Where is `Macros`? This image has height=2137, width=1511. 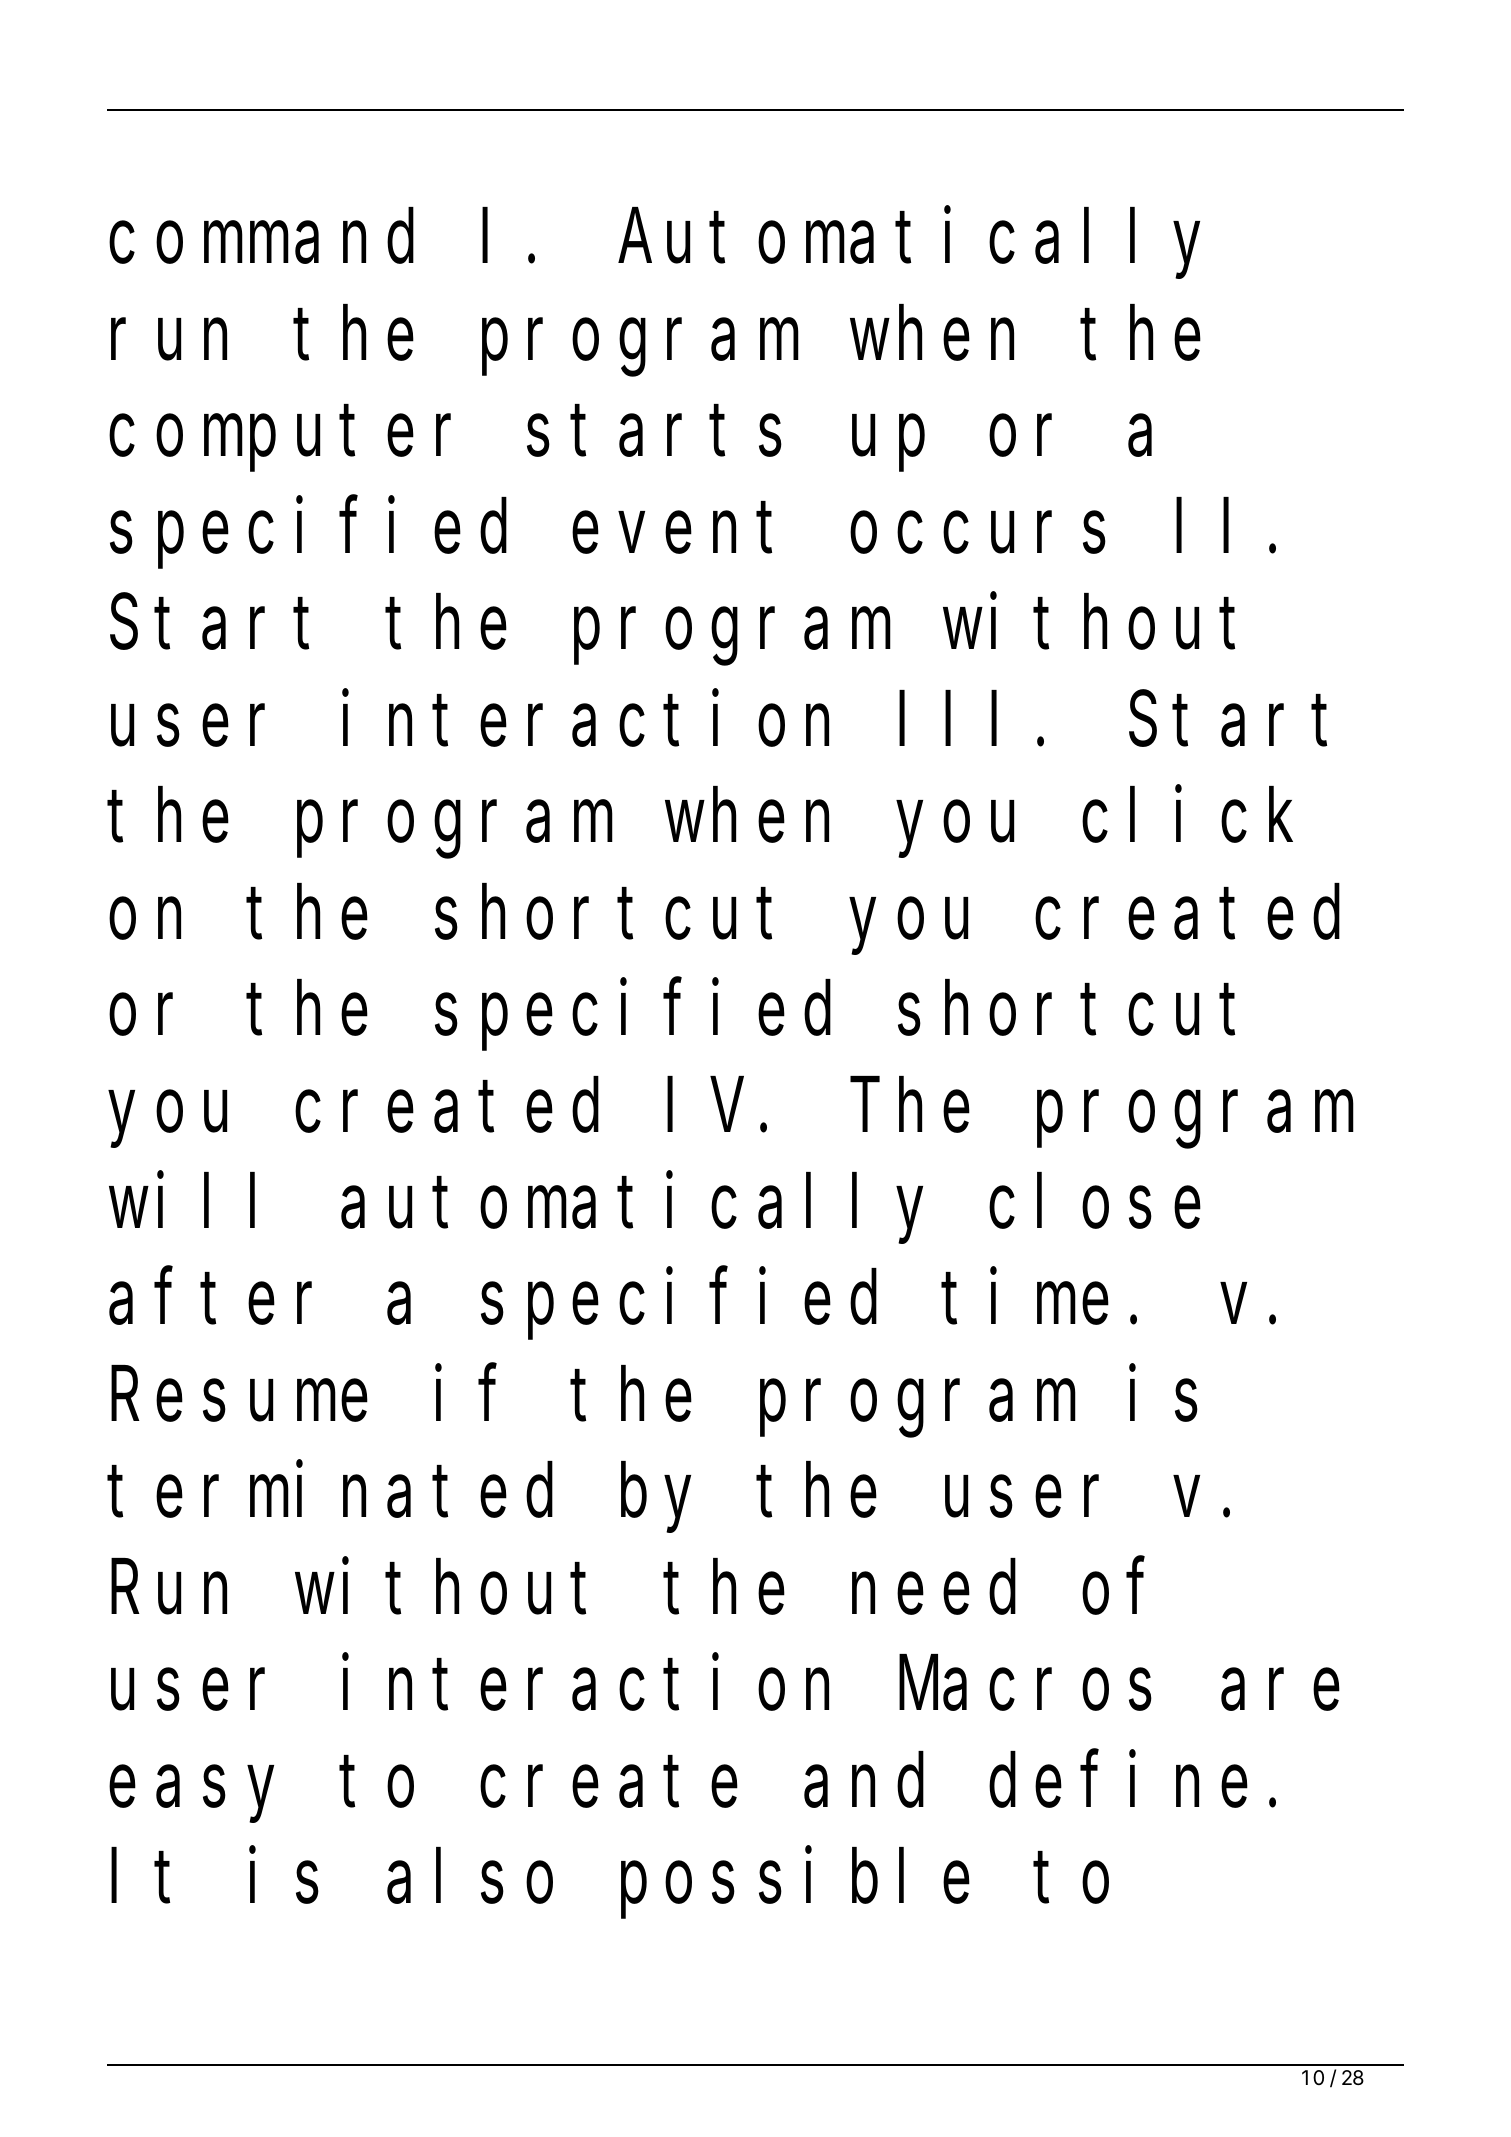
Macros is located at coordinates (1025, 1688).
